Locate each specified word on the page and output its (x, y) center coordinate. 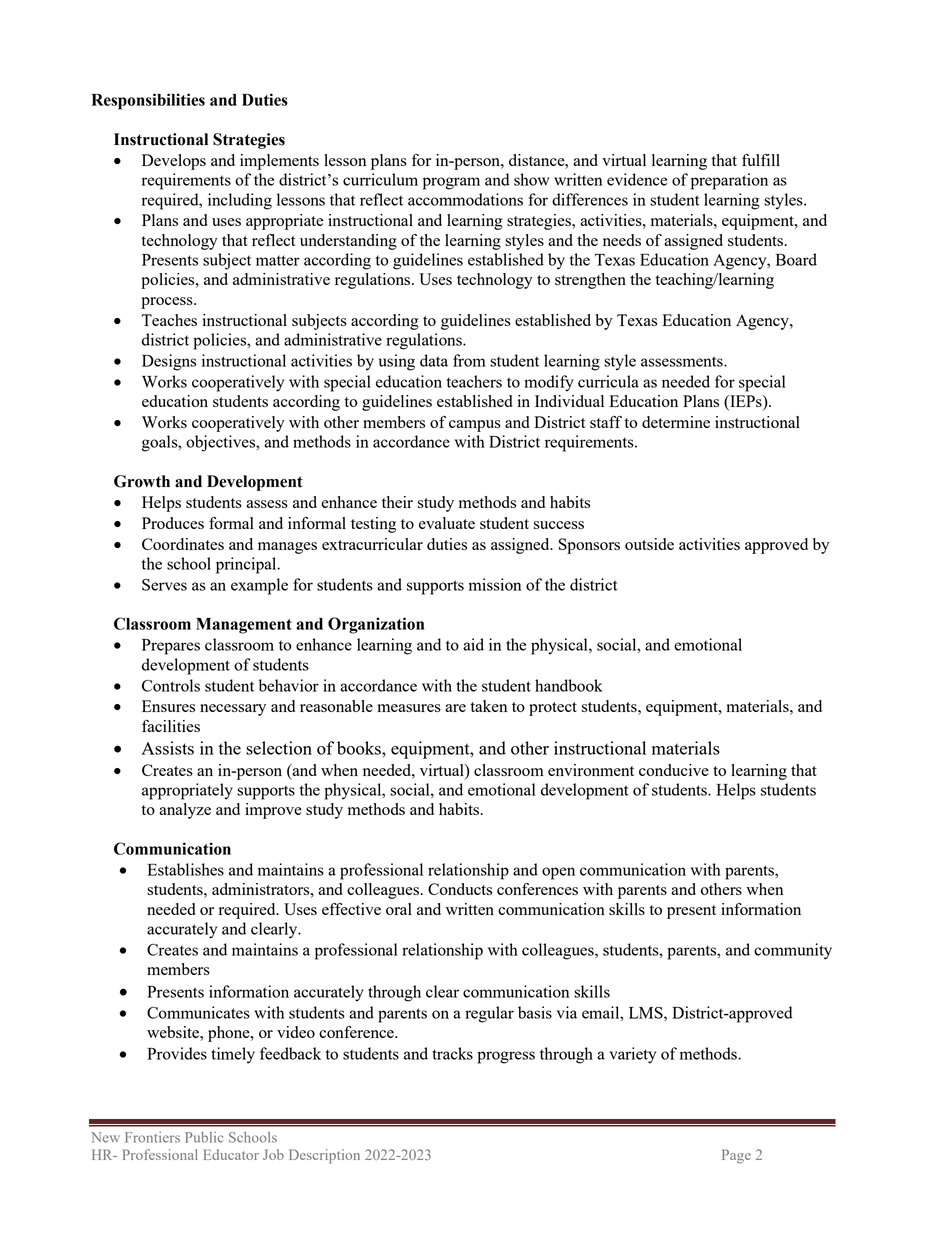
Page (736, 1156)
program (451, 183)
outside (649, 544)
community (793, 951)
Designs (169, 362)
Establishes (185, 869)
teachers (474, 381)
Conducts (460, 889)
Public (204, 1137)
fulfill (761, 160)
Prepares (171, 647)
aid (473, 644)
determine (676, 422)
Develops (174, 162)
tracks (452, 1053)
